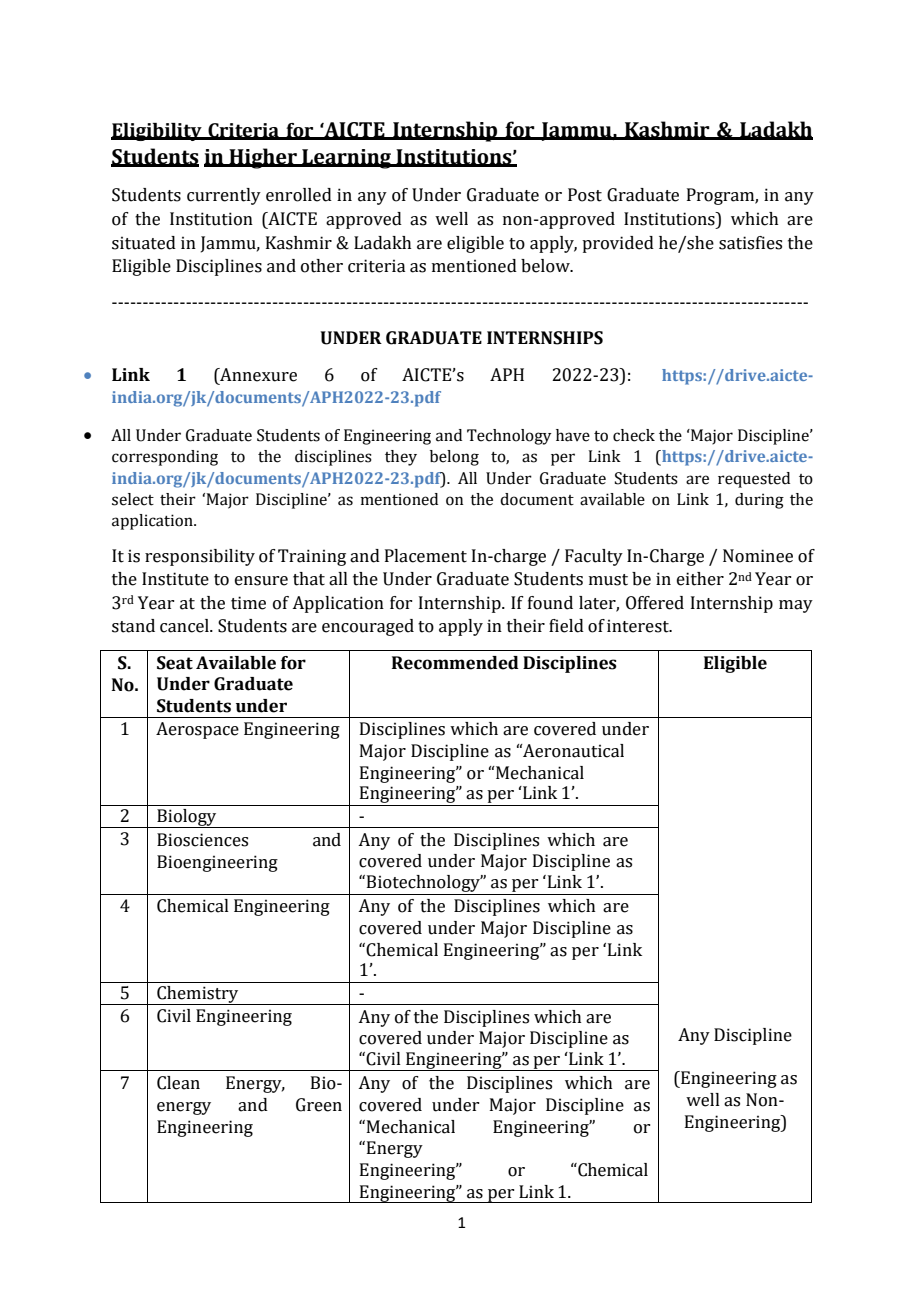 The height and width of the document is (1307, 924). Describe the element at coordinates (178, 1083) in the document. I see `Clean` at that location.
